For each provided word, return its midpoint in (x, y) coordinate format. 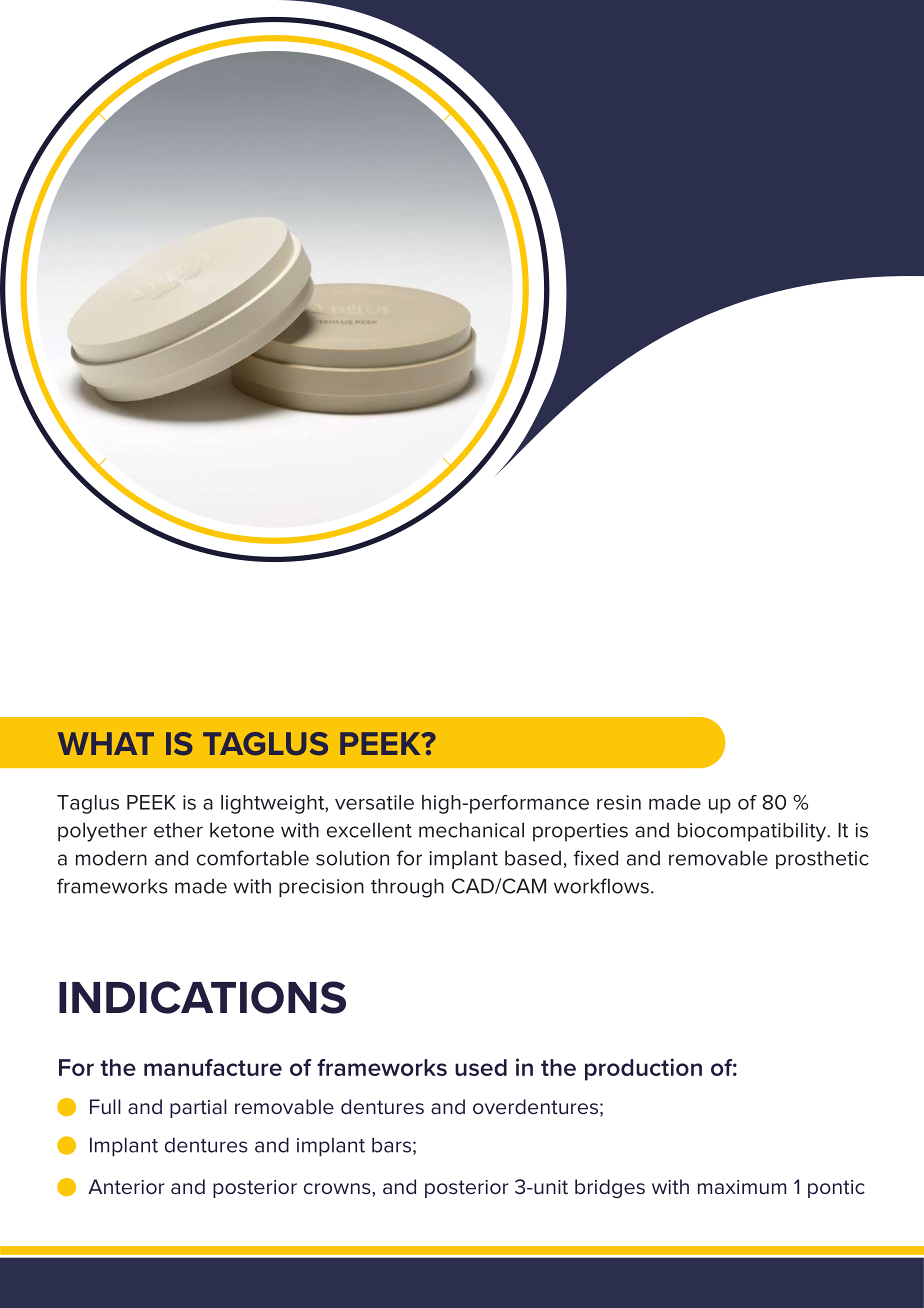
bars (391, 1145)
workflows (601, 886)
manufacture (213, 1067)
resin (619, 802)
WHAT (106, 743)
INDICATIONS (202, 997)
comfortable (253, 858)
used (481, 1067)
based (533, 858)
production (643, 1069)
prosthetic (822, 859)
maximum (742, 1187)
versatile (374, 802)
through (407, 888)
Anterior (126, 1186)
